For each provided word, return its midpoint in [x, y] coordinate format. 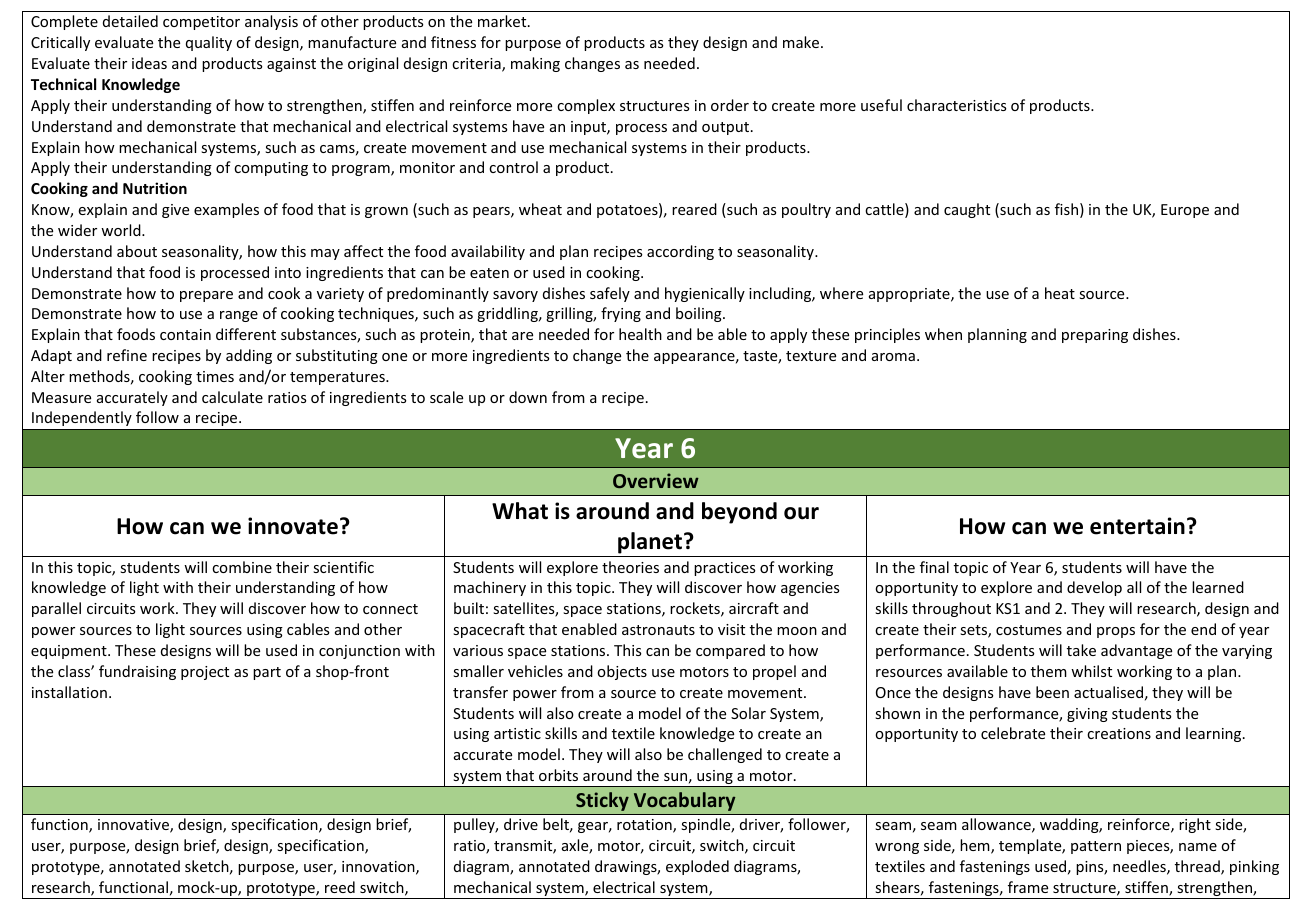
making [535, 64]
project [205, 673]
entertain [1137, 526]
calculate [232, 397]
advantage [1136, 651]
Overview [656, 480]
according [680, 252]
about [137, 251]
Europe [1185, 211]
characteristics [956, 105]
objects [622, 672]
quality [209, 43]
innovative [134, 826]
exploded [697, 867]
